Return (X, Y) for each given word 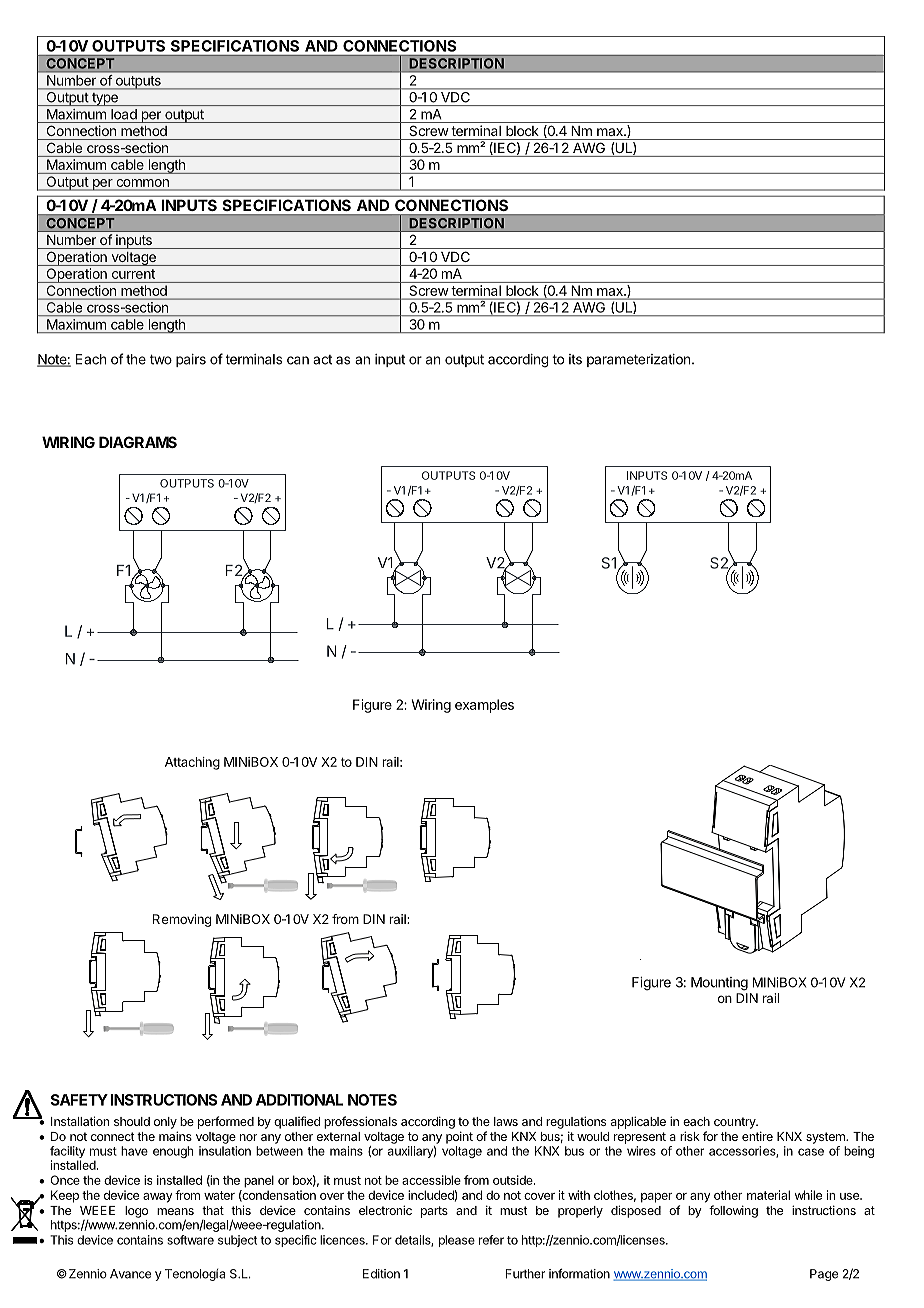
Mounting (719, 984)
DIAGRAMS (138, 442)
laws (506, 1121)
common (143, 183)
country (735, 1123)
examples (484, 706)
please (457, 1241)
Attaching (192, 763)
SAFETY (79, 1100)
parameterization (638, 360)
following (733, 1211)
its (575, 359)
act (322, 360)
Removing (182, 920)
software (190, 1240)
